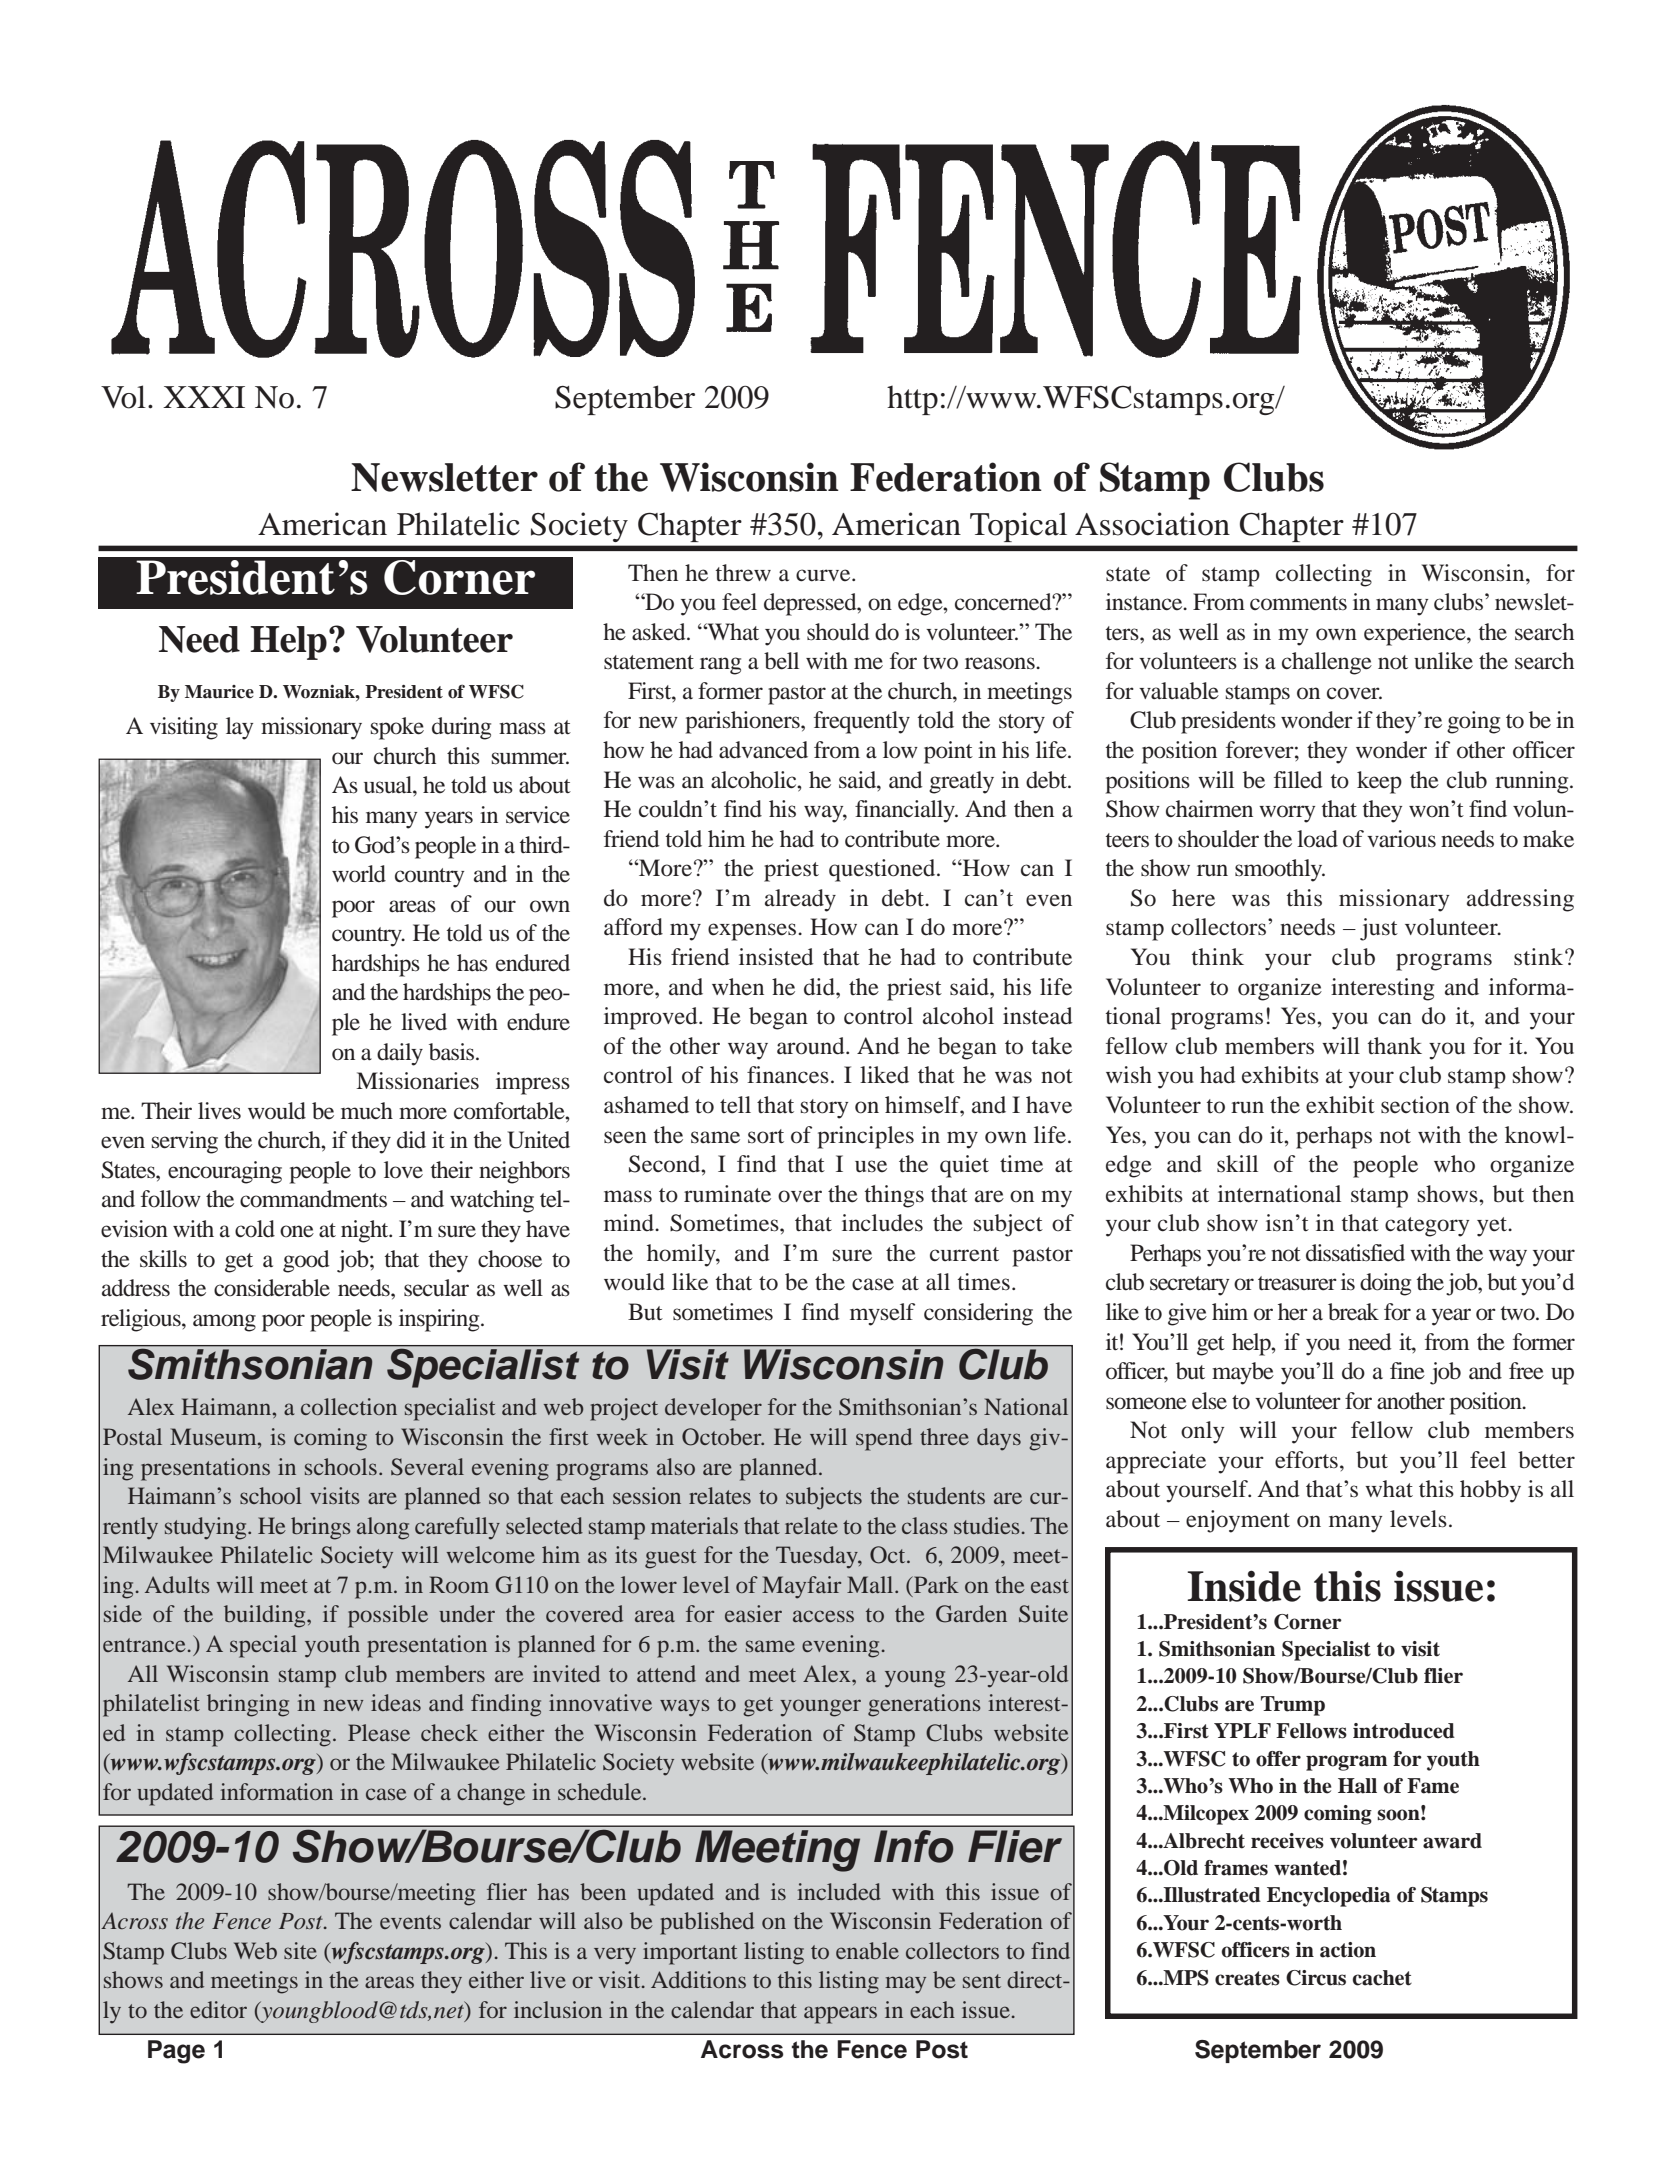  I want to click on insisted, so click(776, 957).
